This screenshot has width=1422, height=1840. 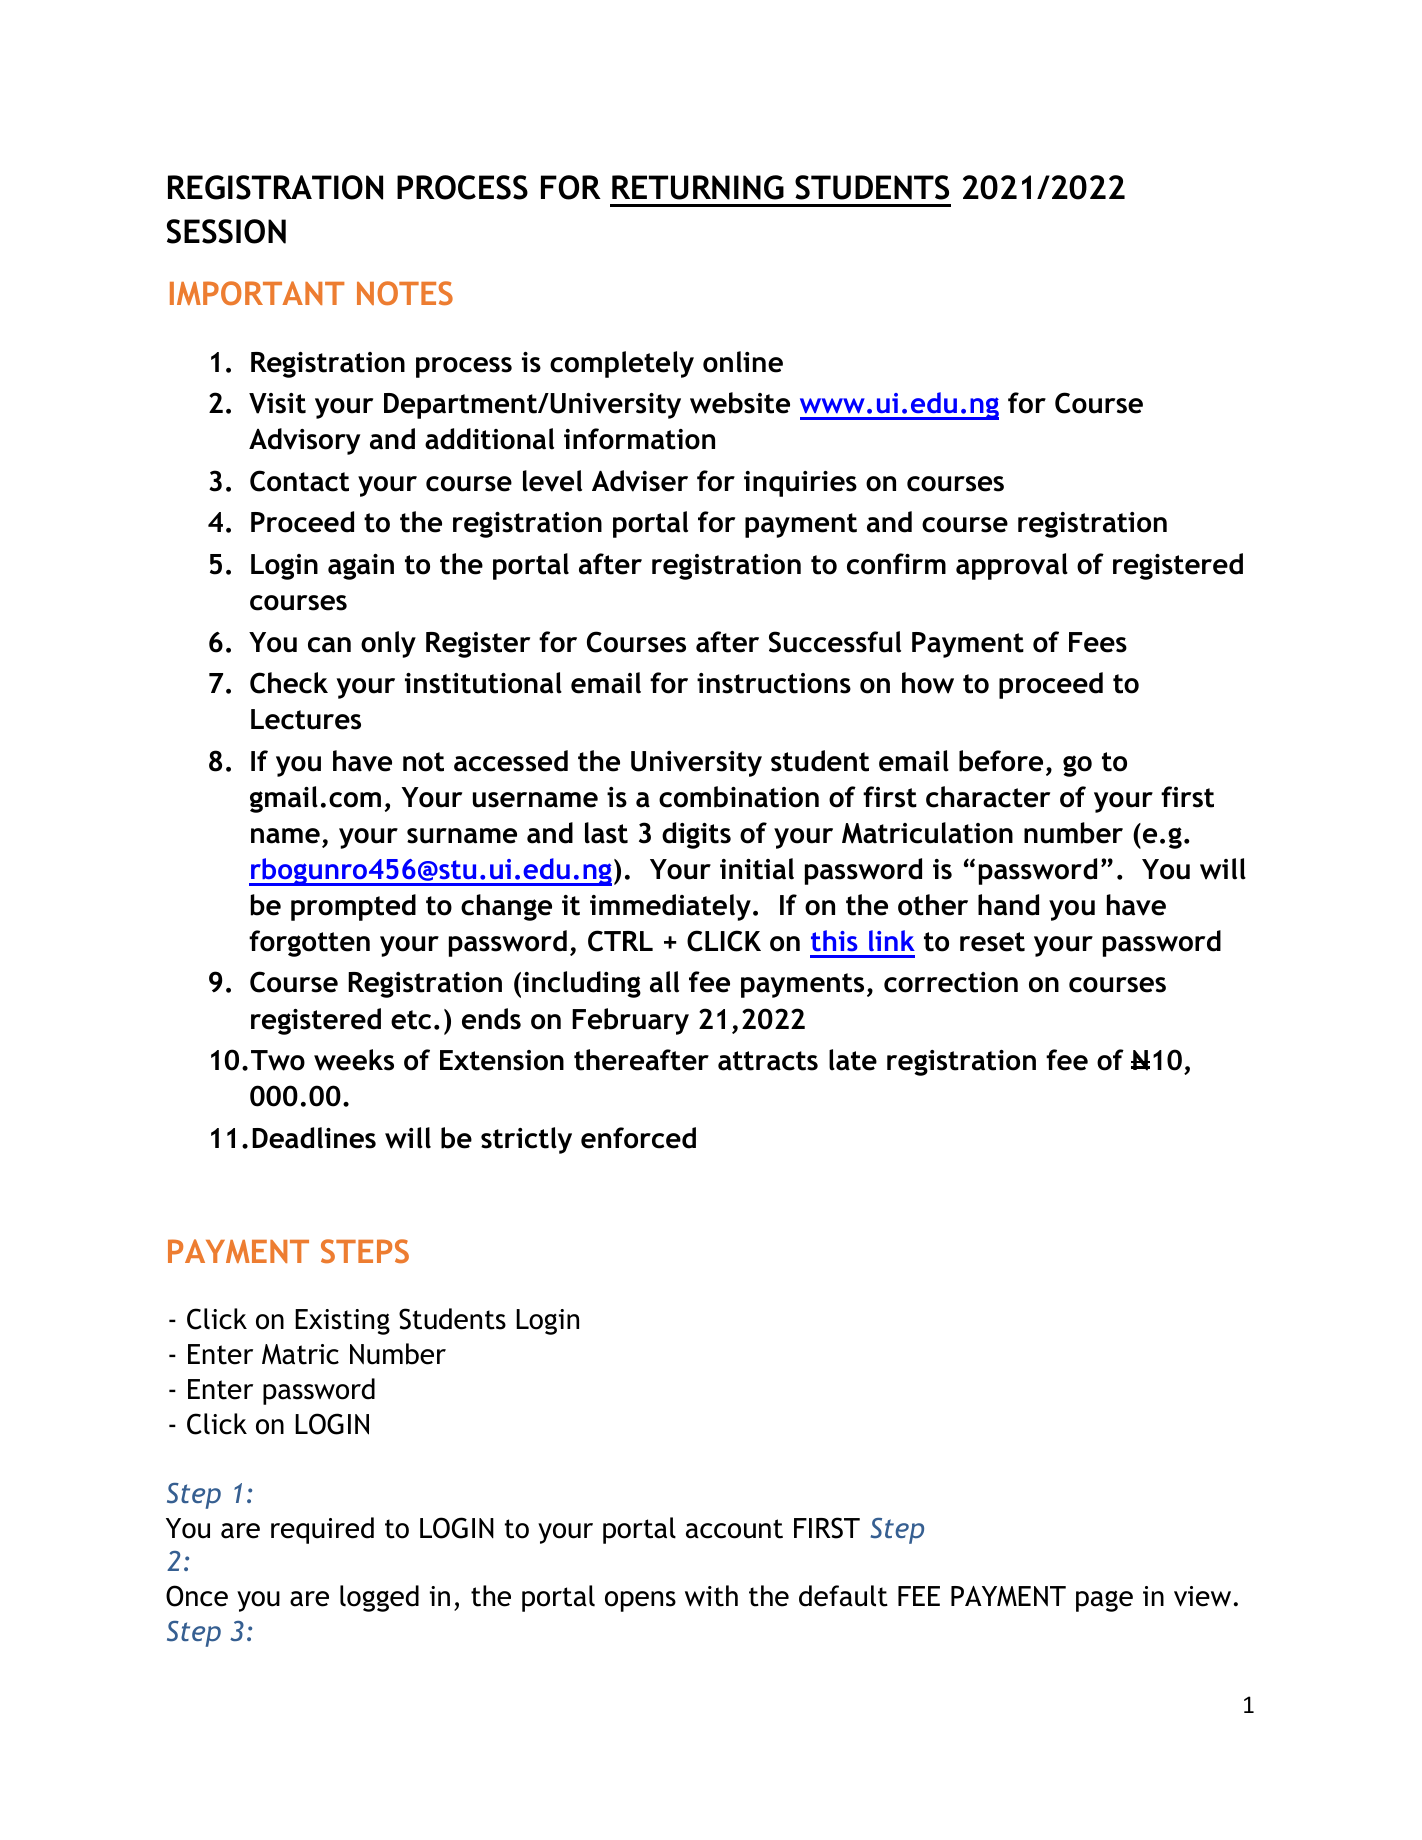 What do you see at coordinates (698, 187) in the screenshot?
I see `RETURNING` at bounding box center [698, 187].
